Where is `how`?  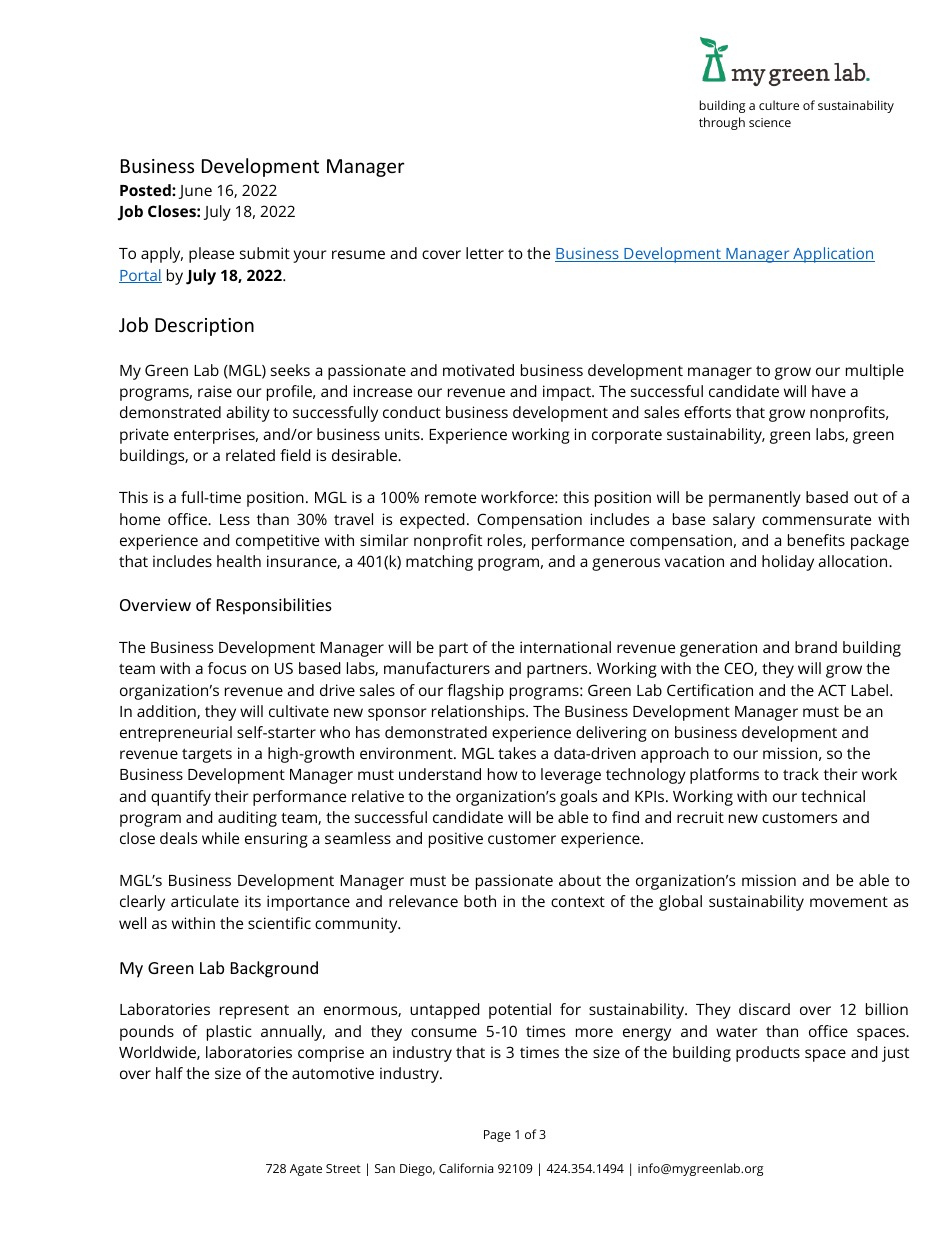 how is located at coordinates (503, 774).
